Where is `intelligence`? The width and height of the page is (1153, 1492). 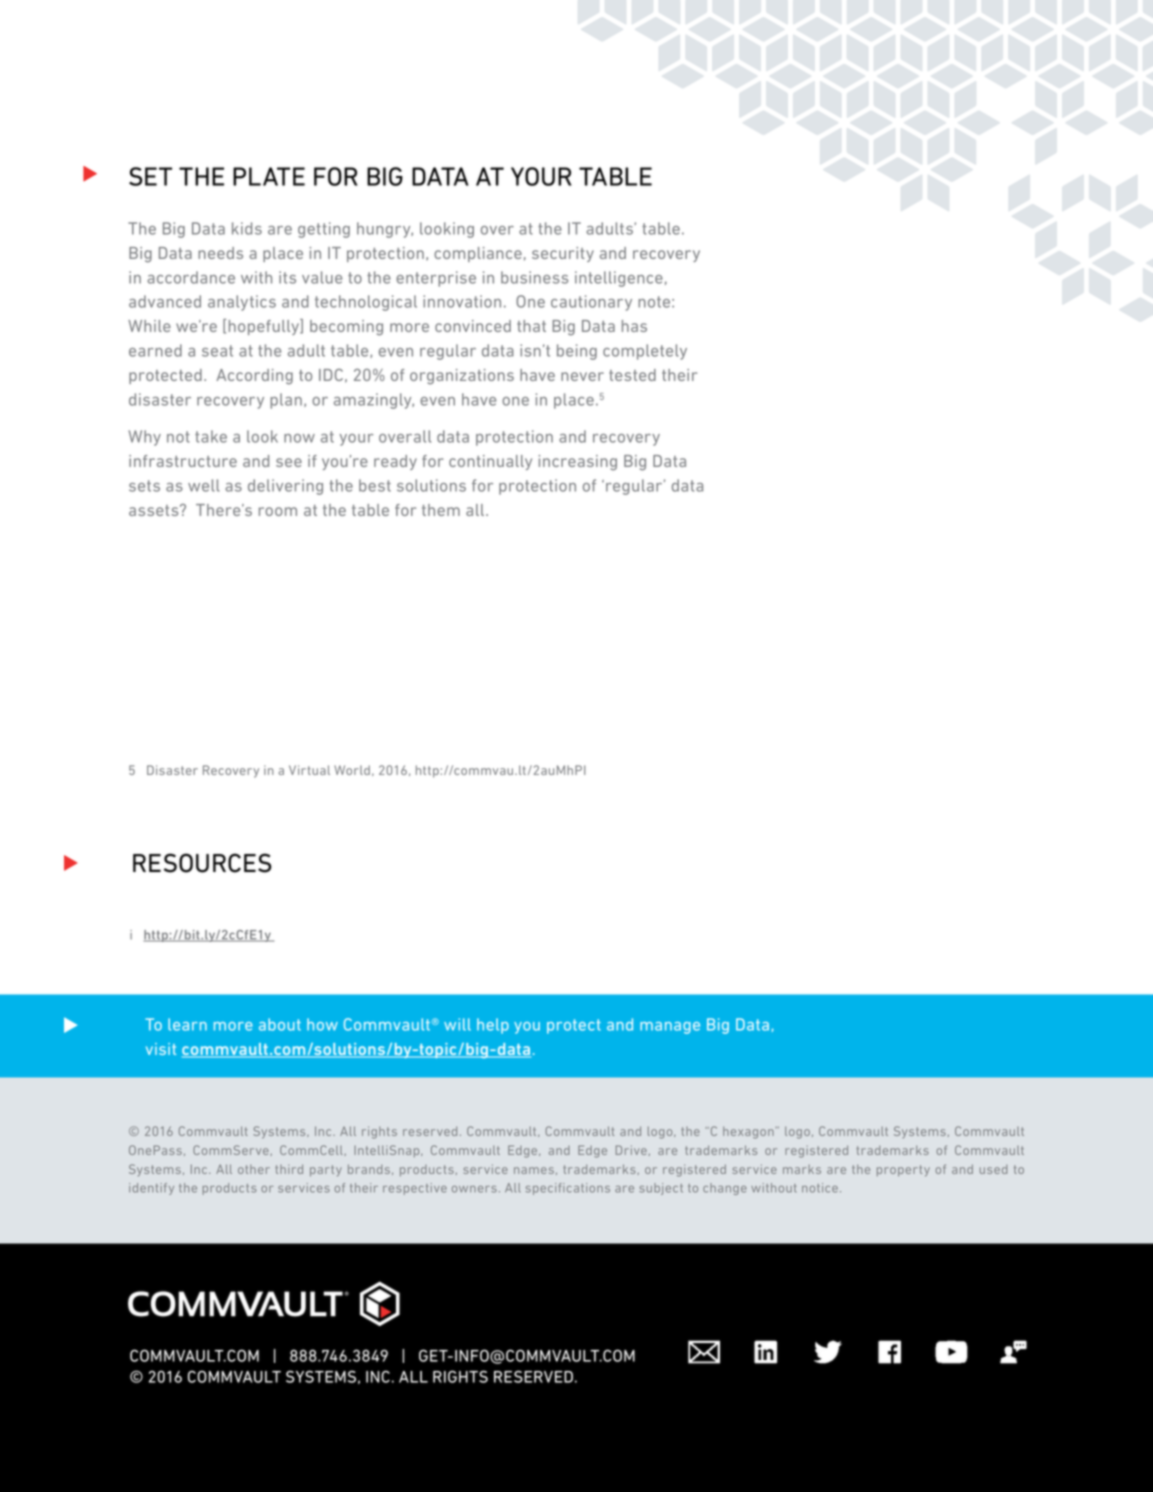
intelligence is located at coordinates (619, 279).
